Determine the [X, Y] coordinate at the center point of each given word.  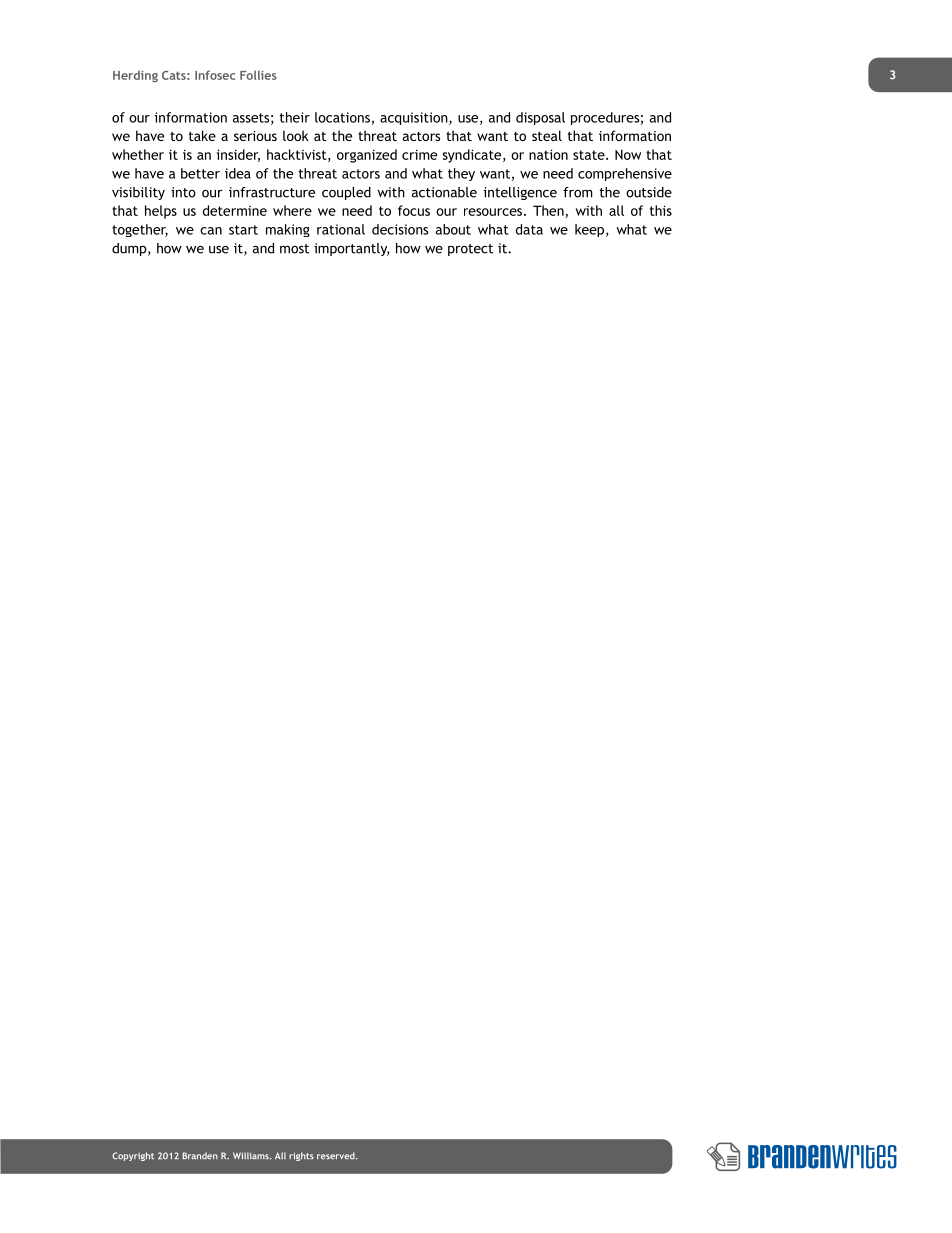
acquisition [415, 118]
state [590, 155]
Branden [200, 1155]
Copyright [133, 1156]
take [202, 135]
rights [301, 1156]
